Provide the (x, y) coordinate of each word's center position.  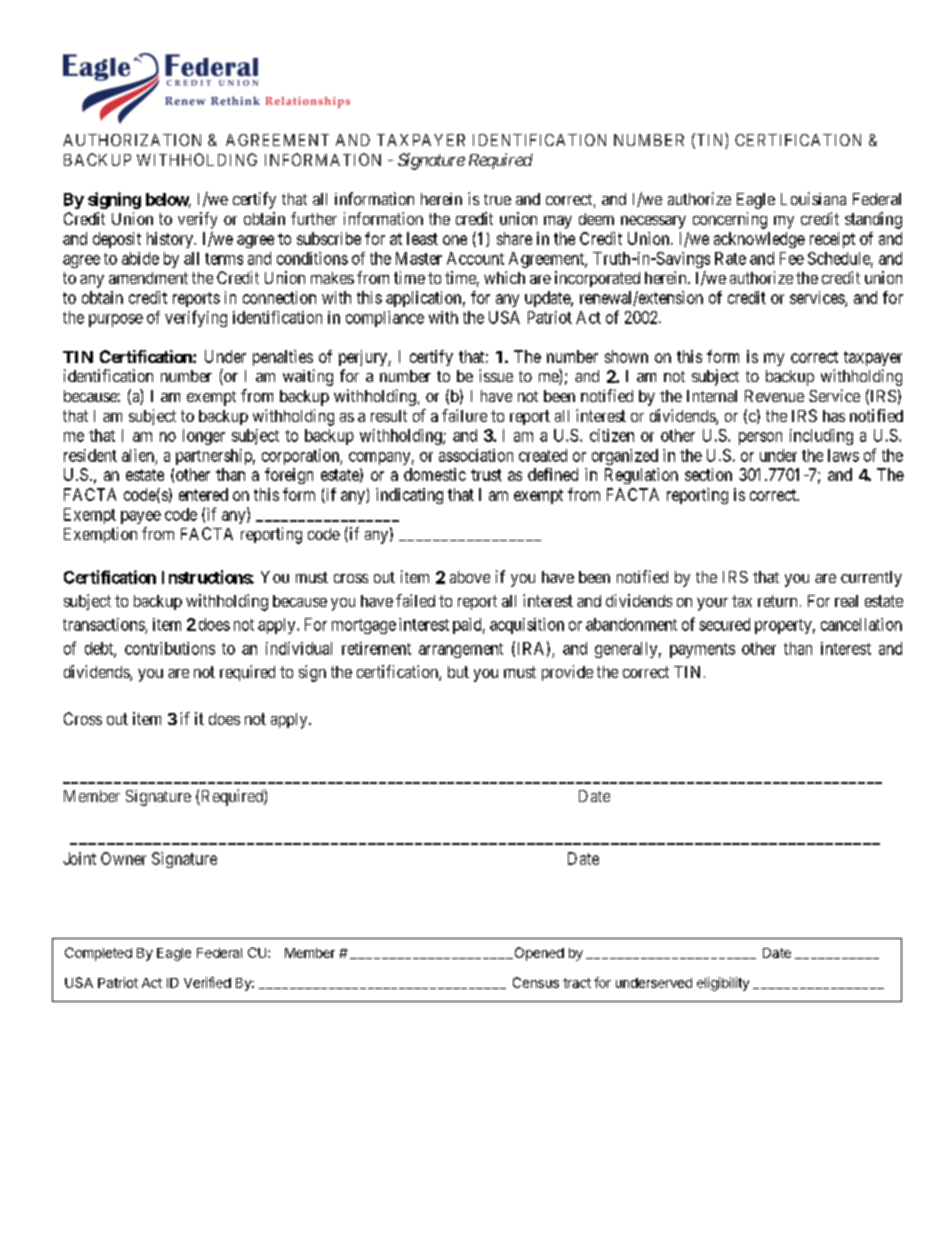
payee (141, 517)
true (497, 199)
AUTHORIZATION (132, 140)
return (777, 601)
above (470, 577)
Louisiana (813, 198)
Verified (207, 982)
